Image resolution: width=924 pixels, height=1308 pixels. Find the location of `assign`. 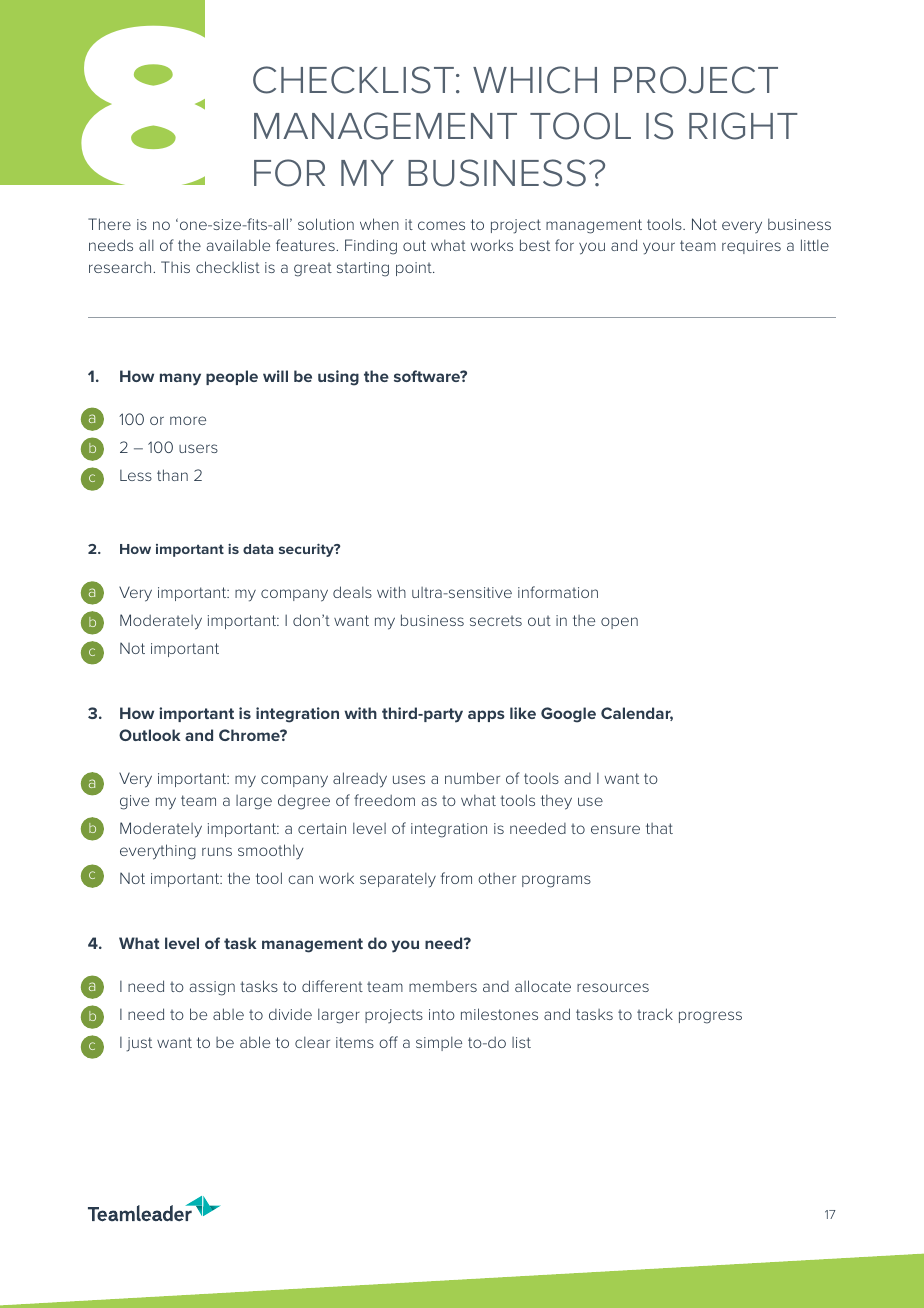

assign is located at coordinates (212, 988).
